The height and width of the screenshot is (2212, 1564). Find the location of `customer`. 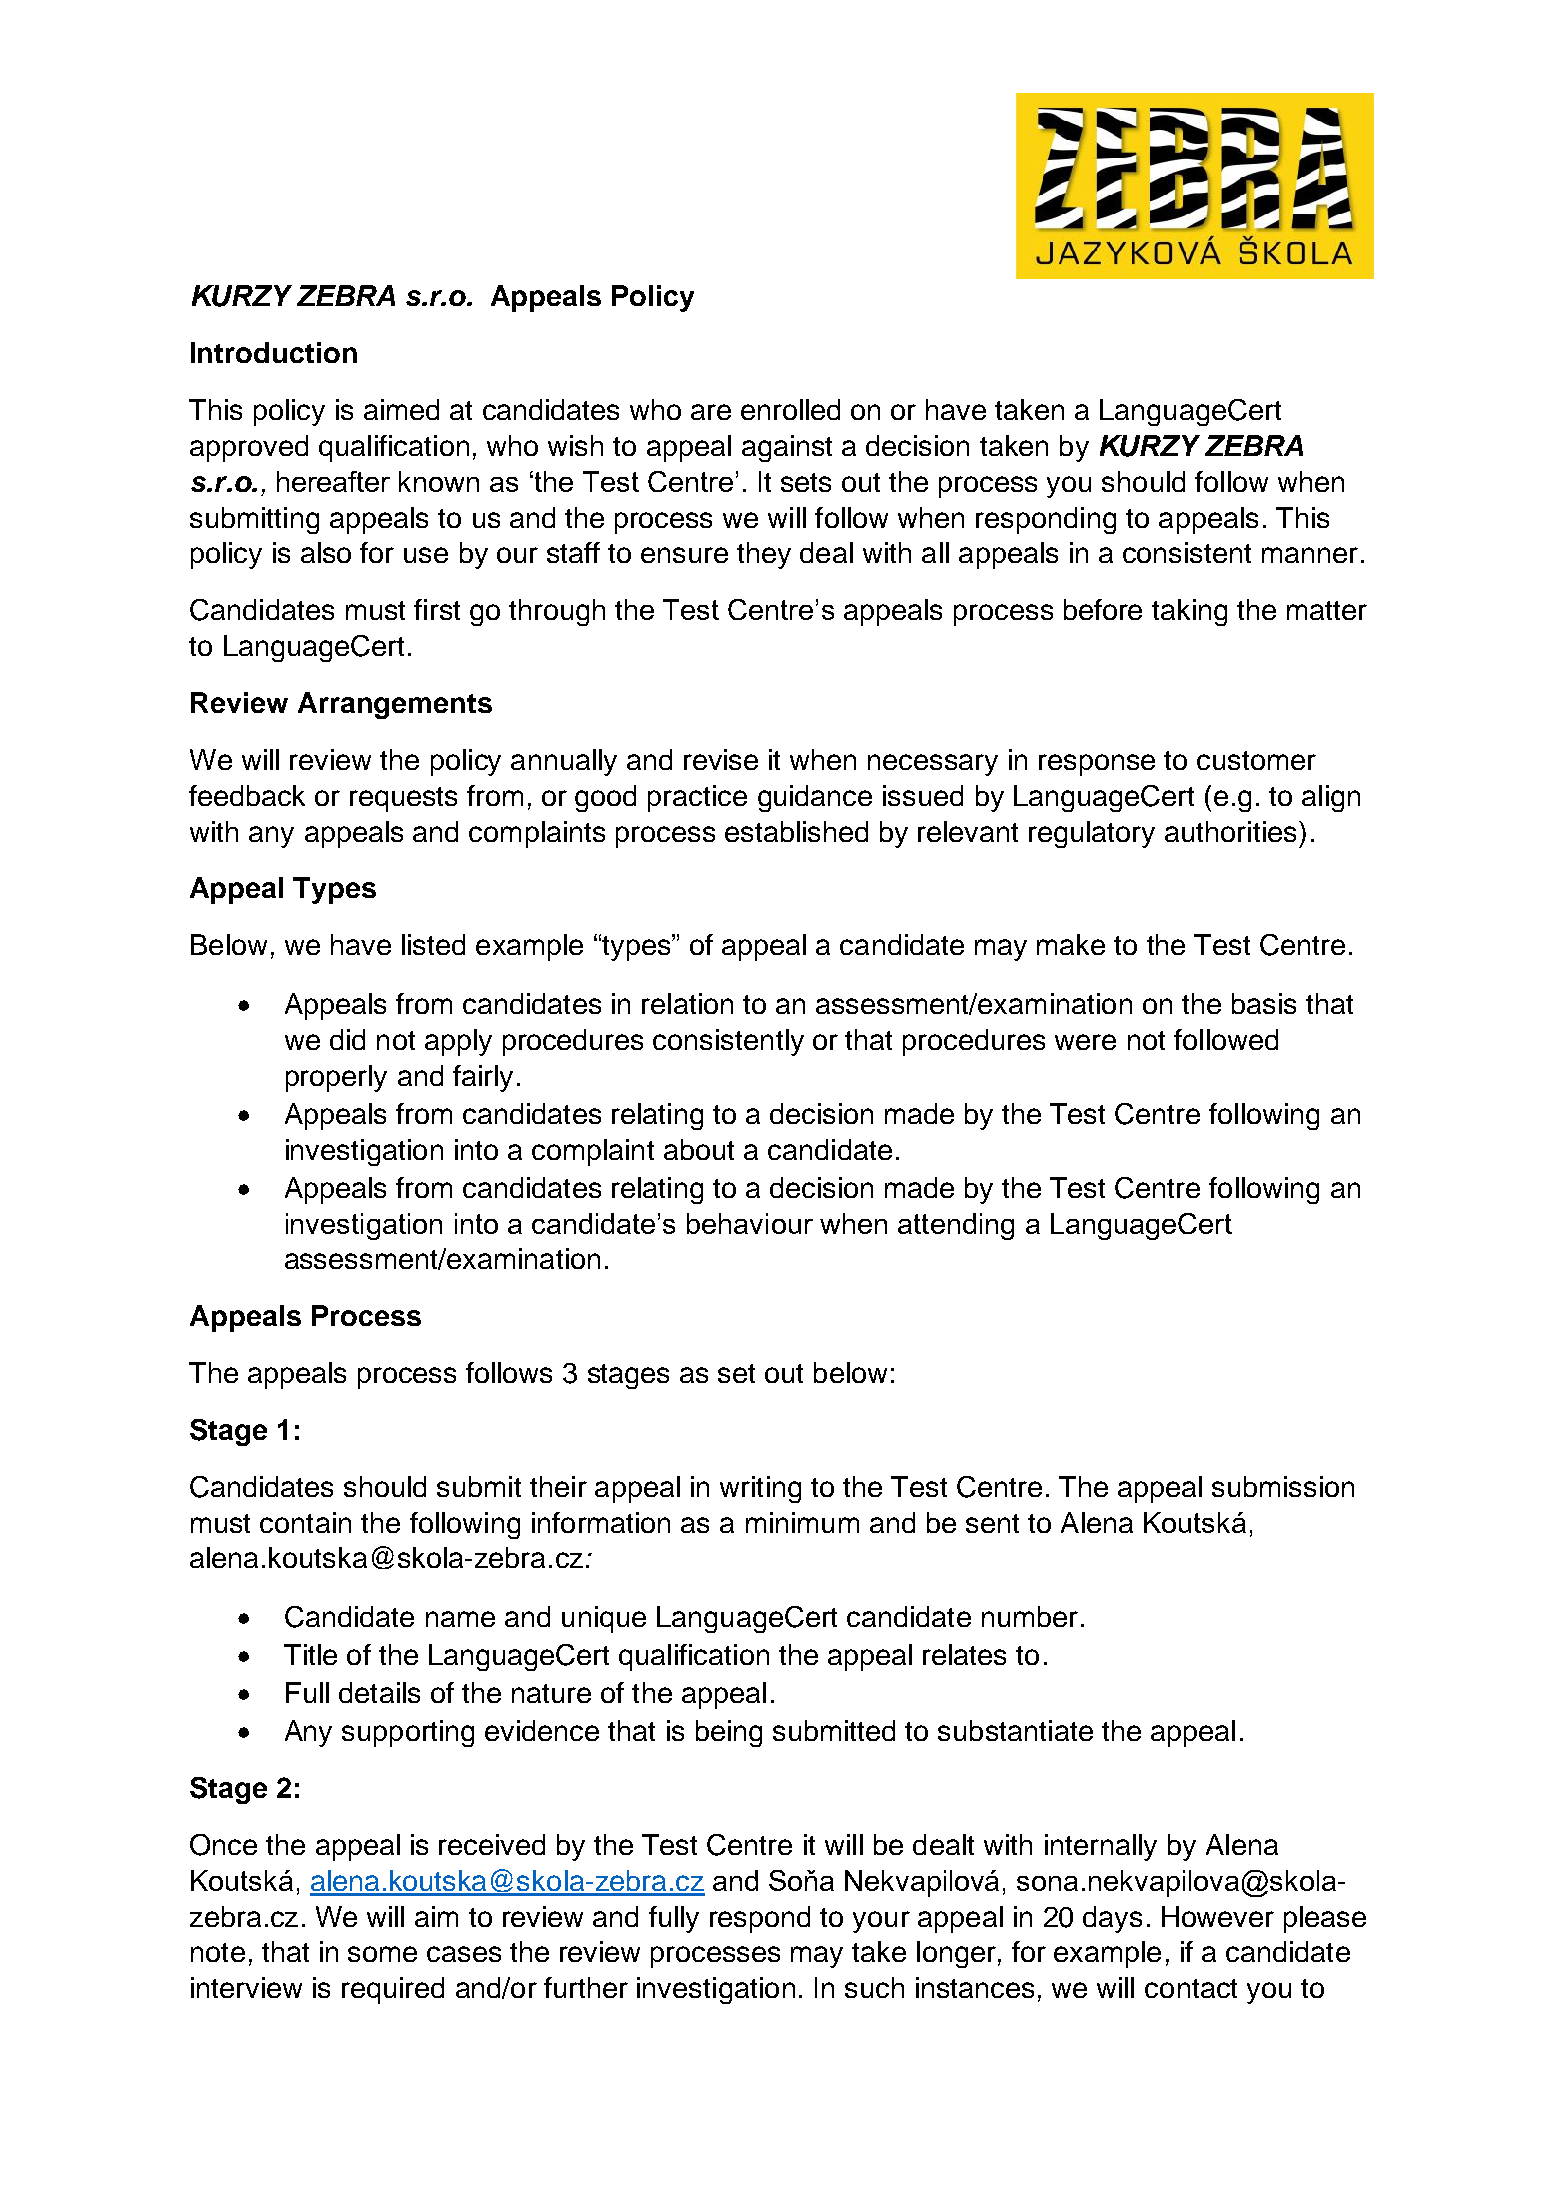

customer is located at coordinates (1256, 760).
